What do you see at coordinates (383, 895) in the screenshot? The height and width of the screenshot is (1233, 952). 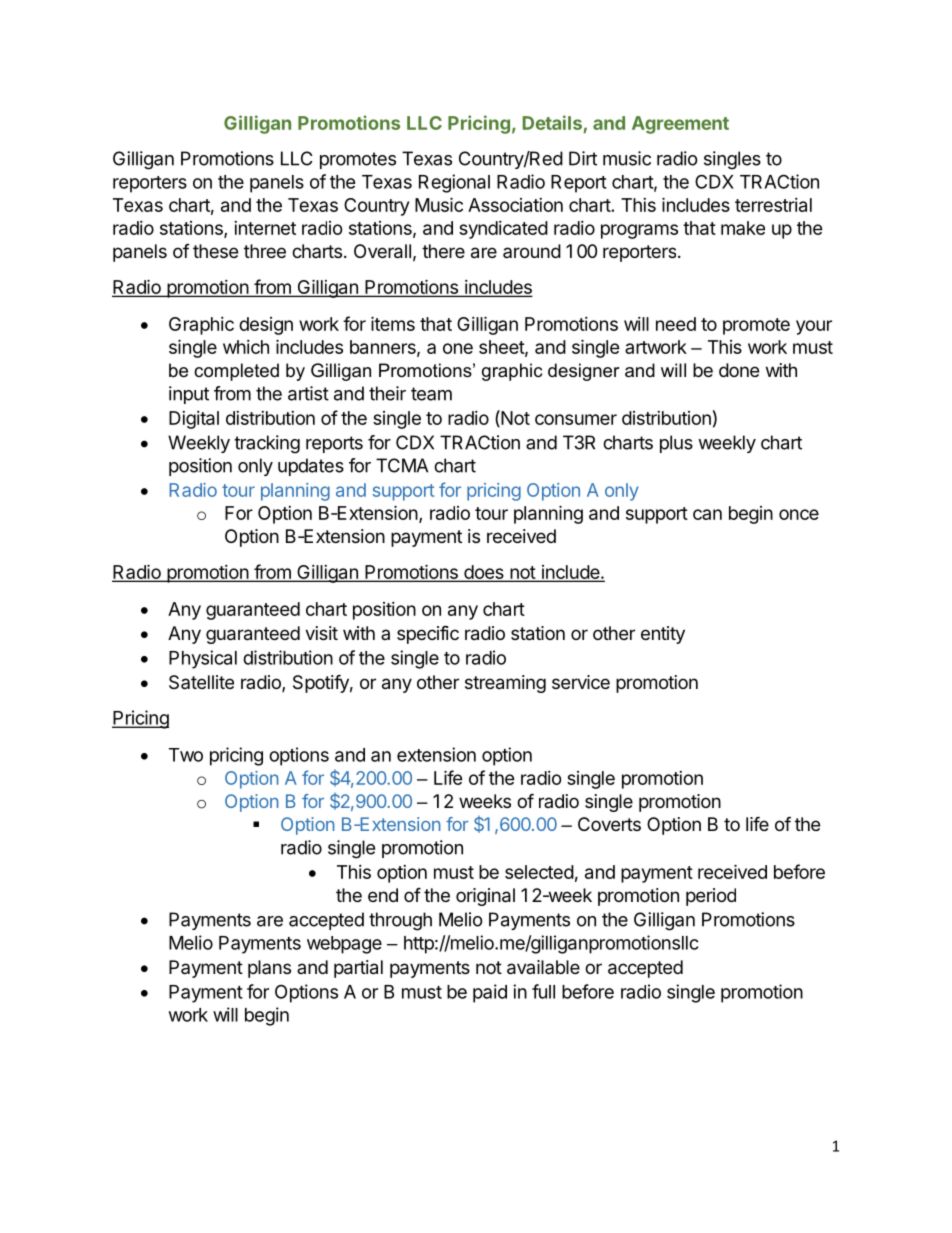 I see `end` at bounding box center [383, 895].
